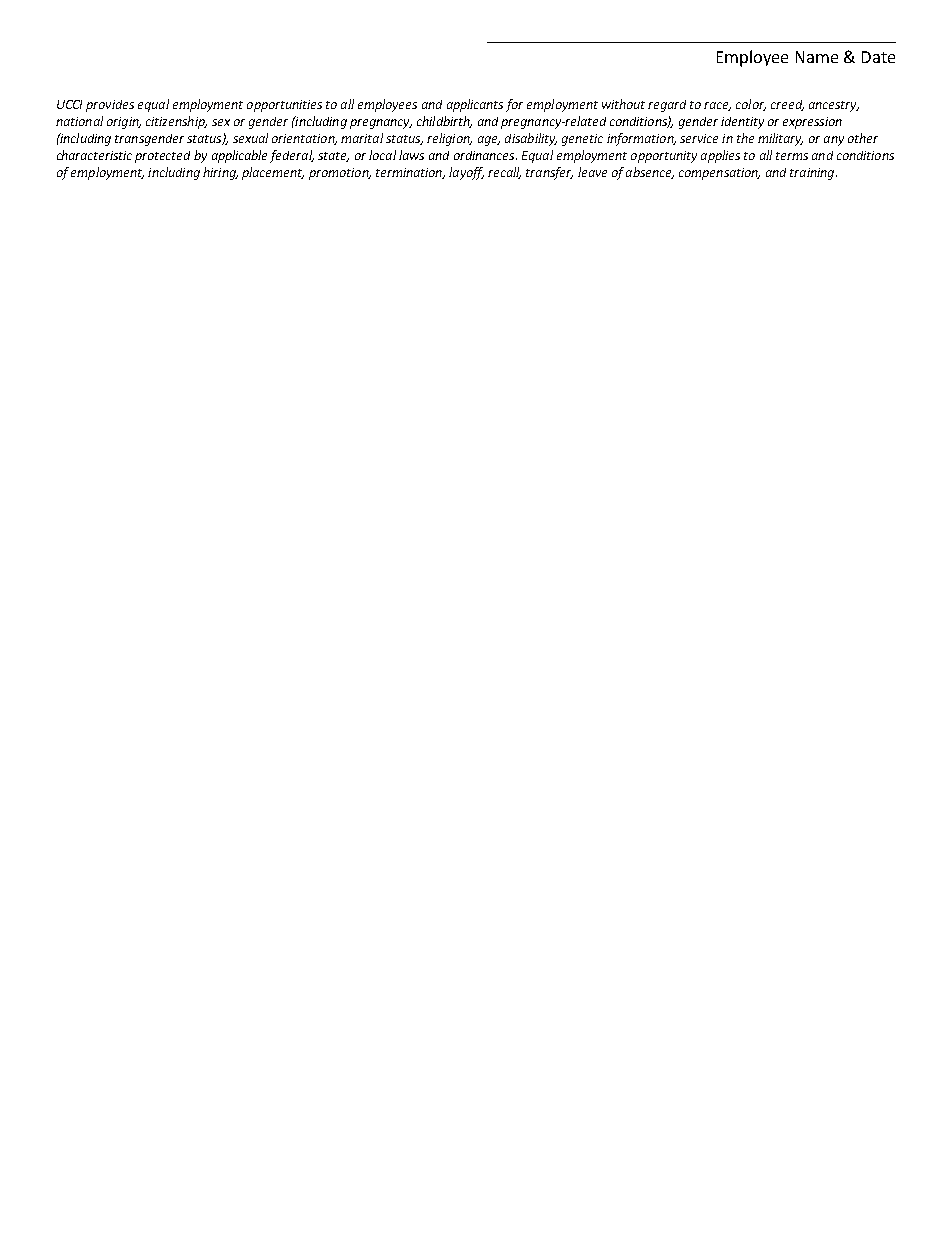 The width and height of the image is (952, 1233). I want to click on provides, so click(110, 106).
